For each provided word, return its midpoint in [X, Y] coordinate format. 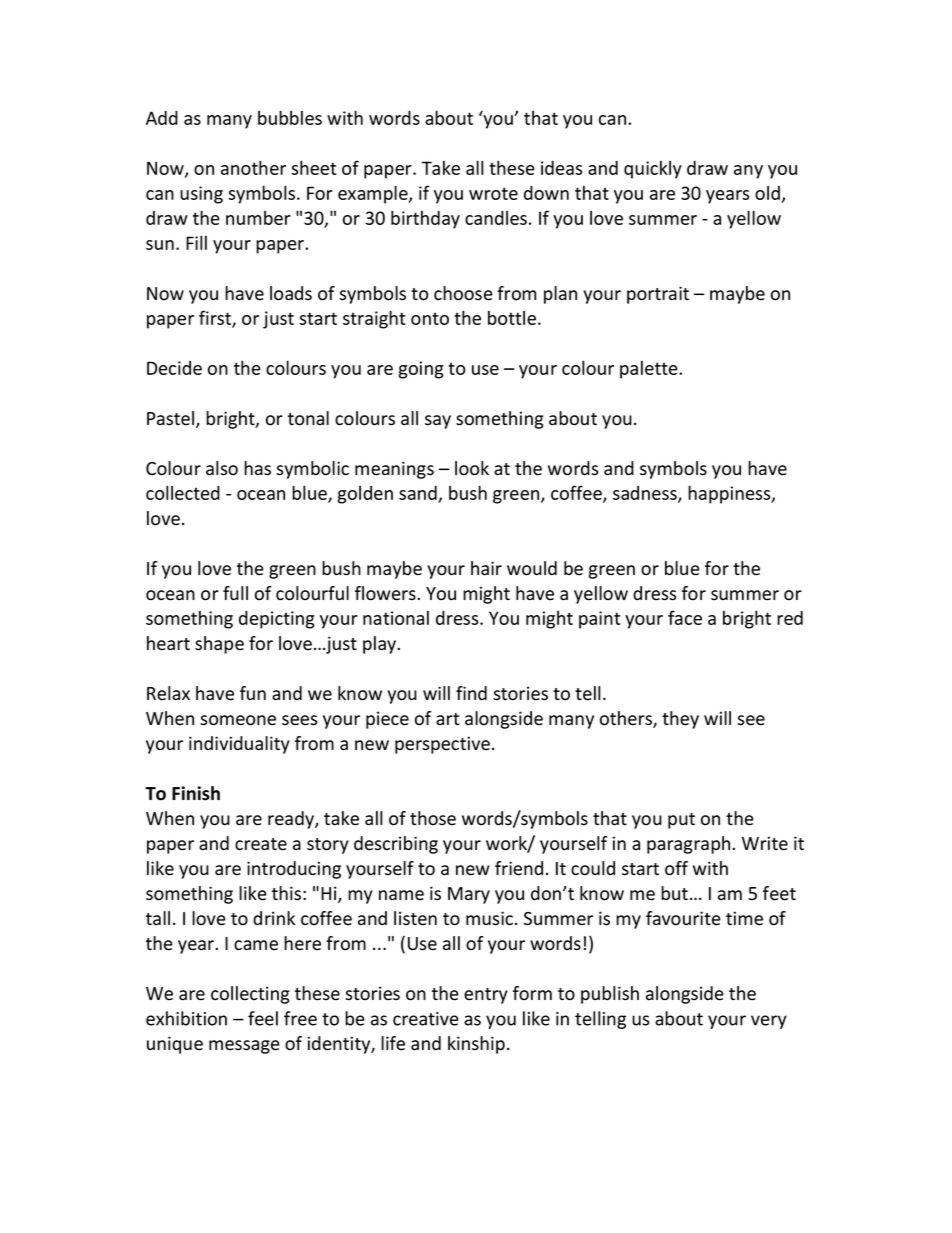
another [253, 167]
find [471, 693]
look [472, 468]
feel [263, 1018]
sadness [646, 494]
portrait [658, 295]
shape [219, 645]
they [680, 720]
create [261, 844]
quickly [653, 170]
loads [291, 293]
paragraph [690, 845]
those [433, 818]
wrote [493, 193]
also [222, 468]
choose [463, 293]
